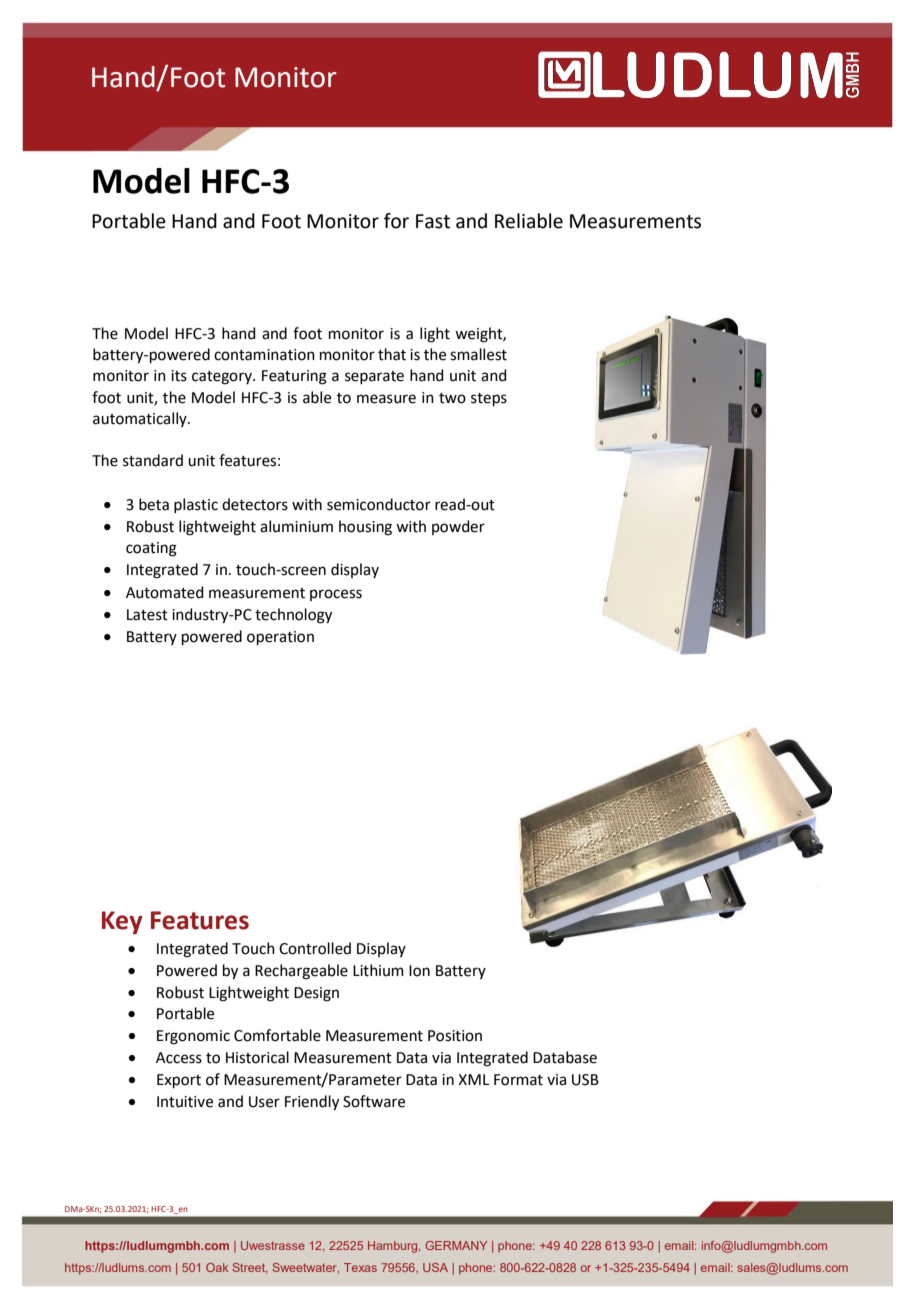  What do you see at coordinates (122, 923) in the image?
I see `Key` at bounding box center [122, 923].
